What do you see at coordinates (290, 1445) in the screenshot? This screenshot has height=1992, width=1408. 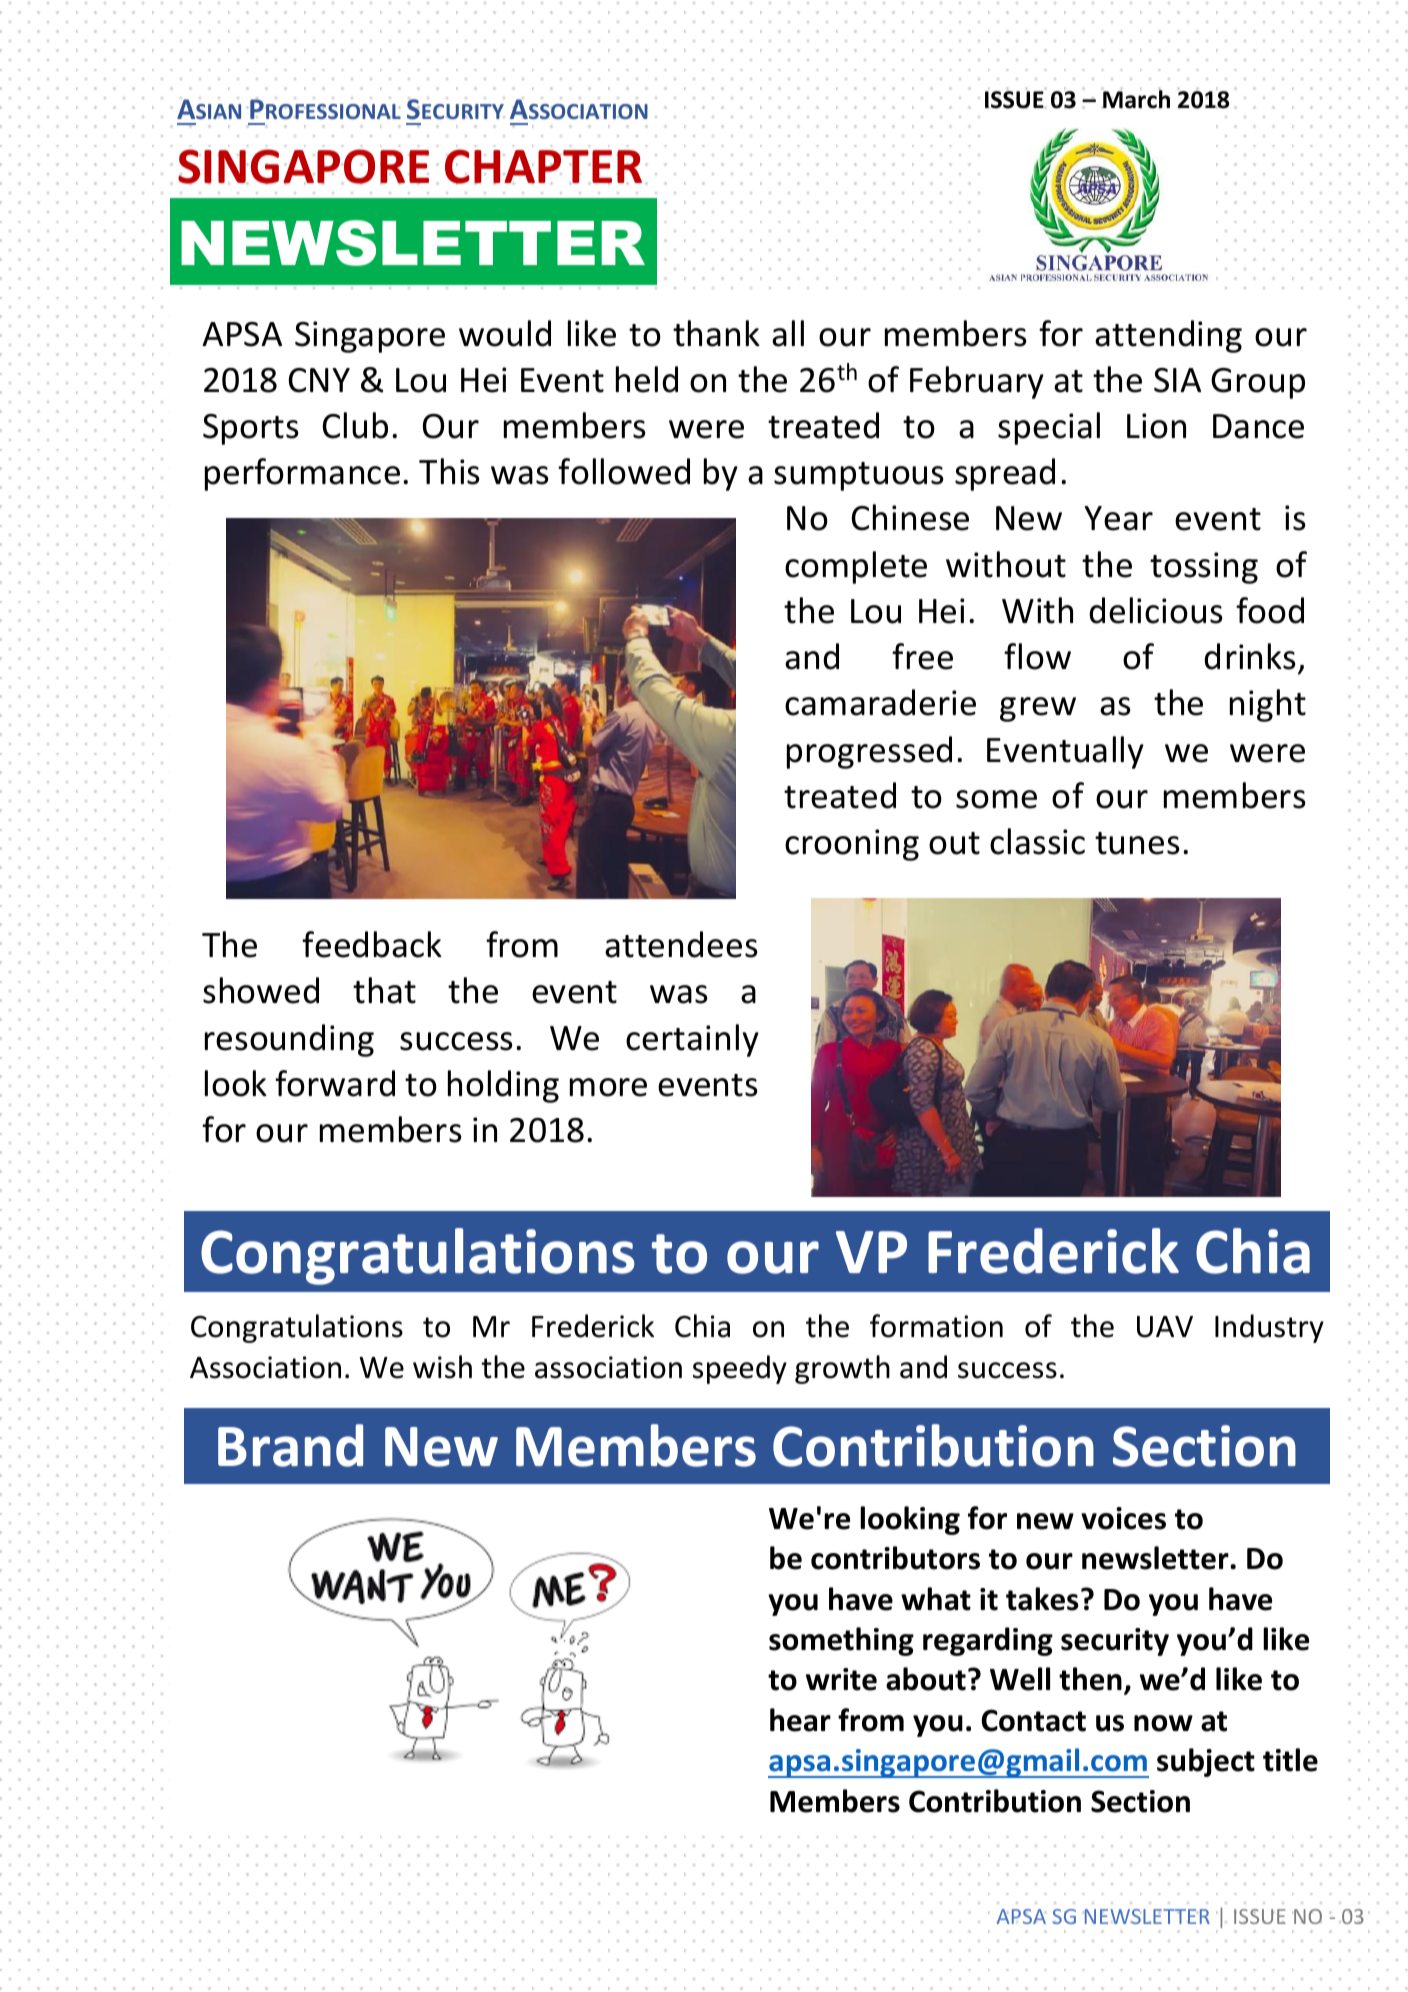 I see `Brand` at bounding box center [290, 1445].
